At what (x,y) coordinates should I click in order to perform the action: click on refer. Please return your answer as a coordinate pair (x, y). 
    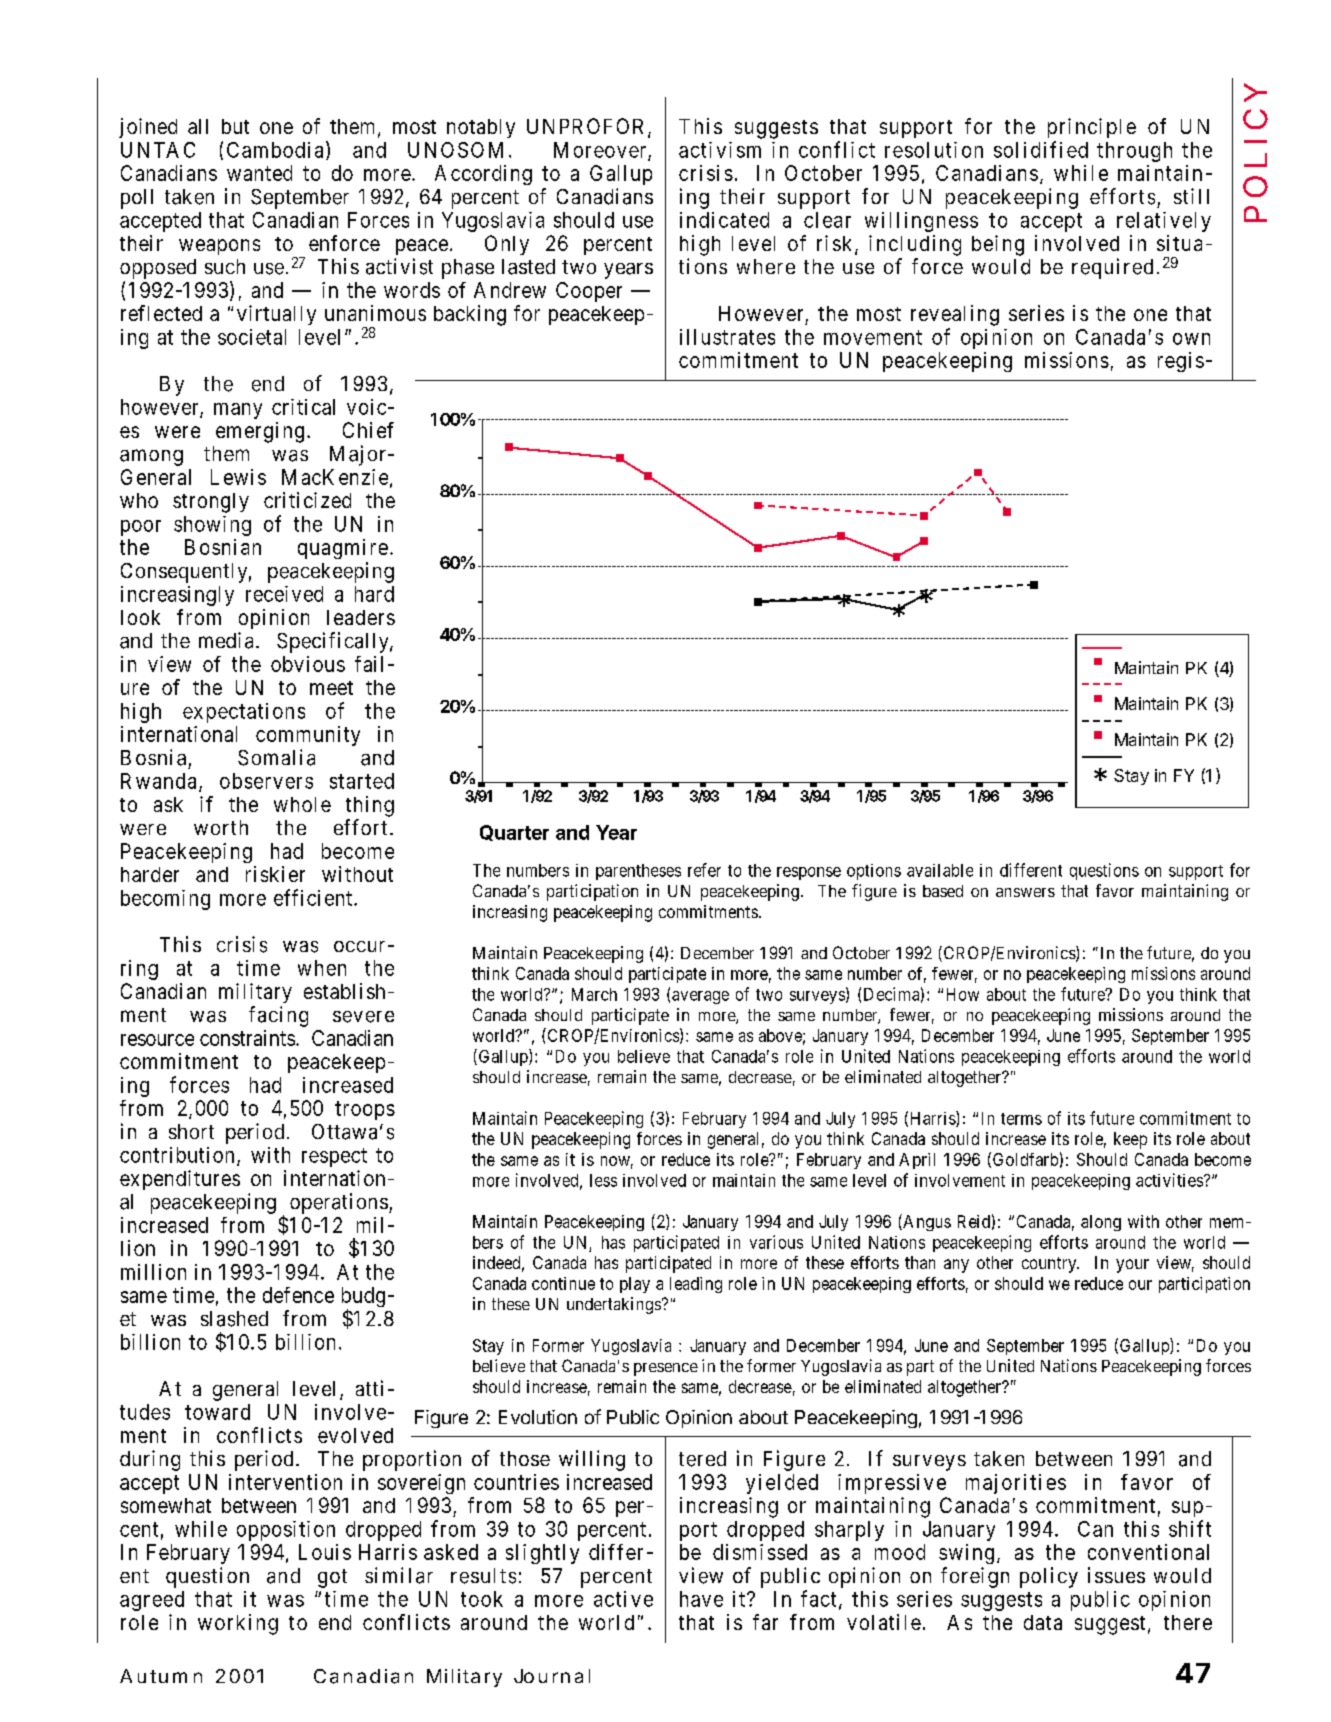
    Looking at the image, I should click on (704, 870).
